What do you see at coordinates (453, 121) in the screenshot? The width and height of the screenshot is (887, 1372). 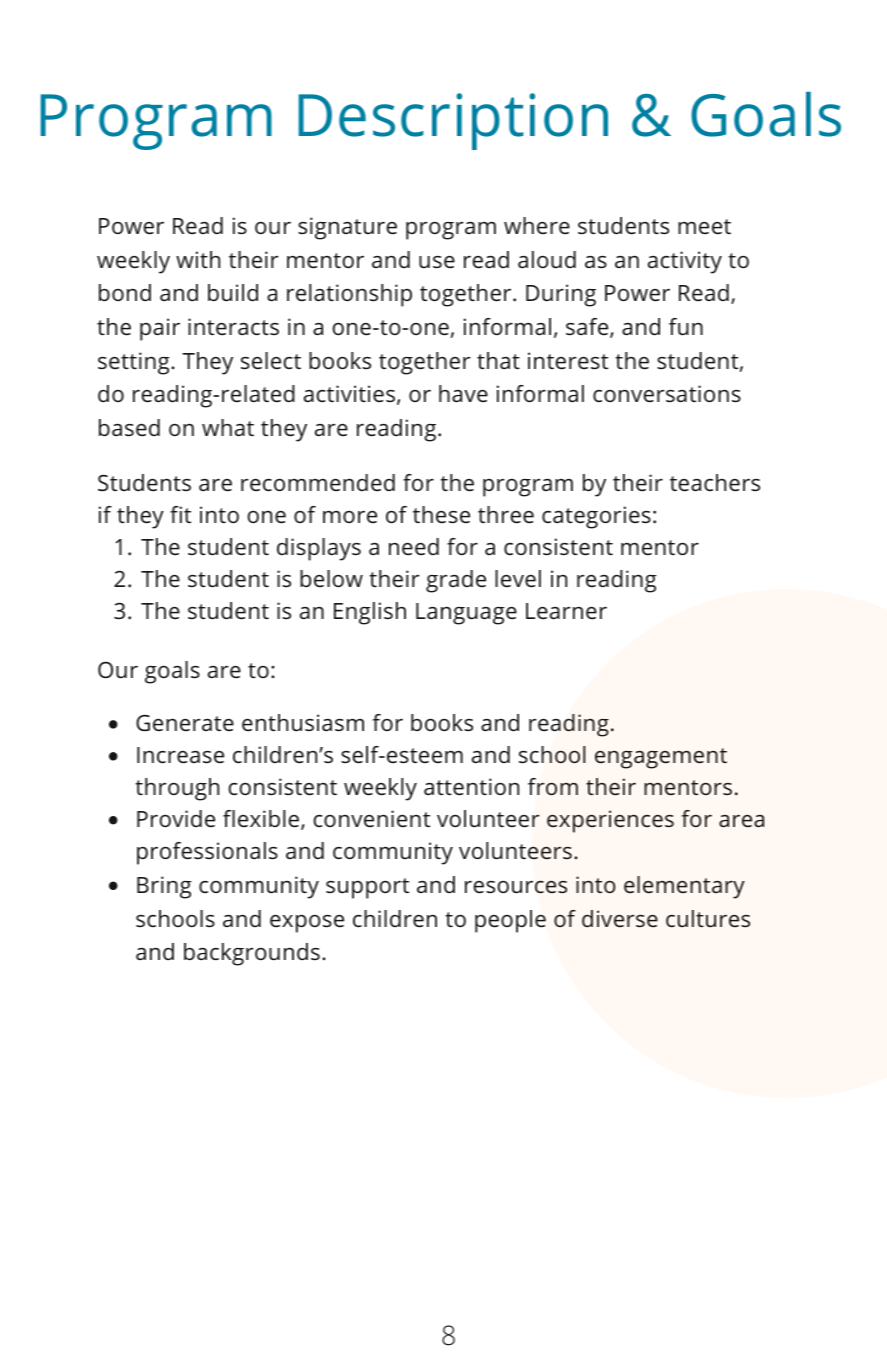 I see `Description` at bounding box center [453, 121].
